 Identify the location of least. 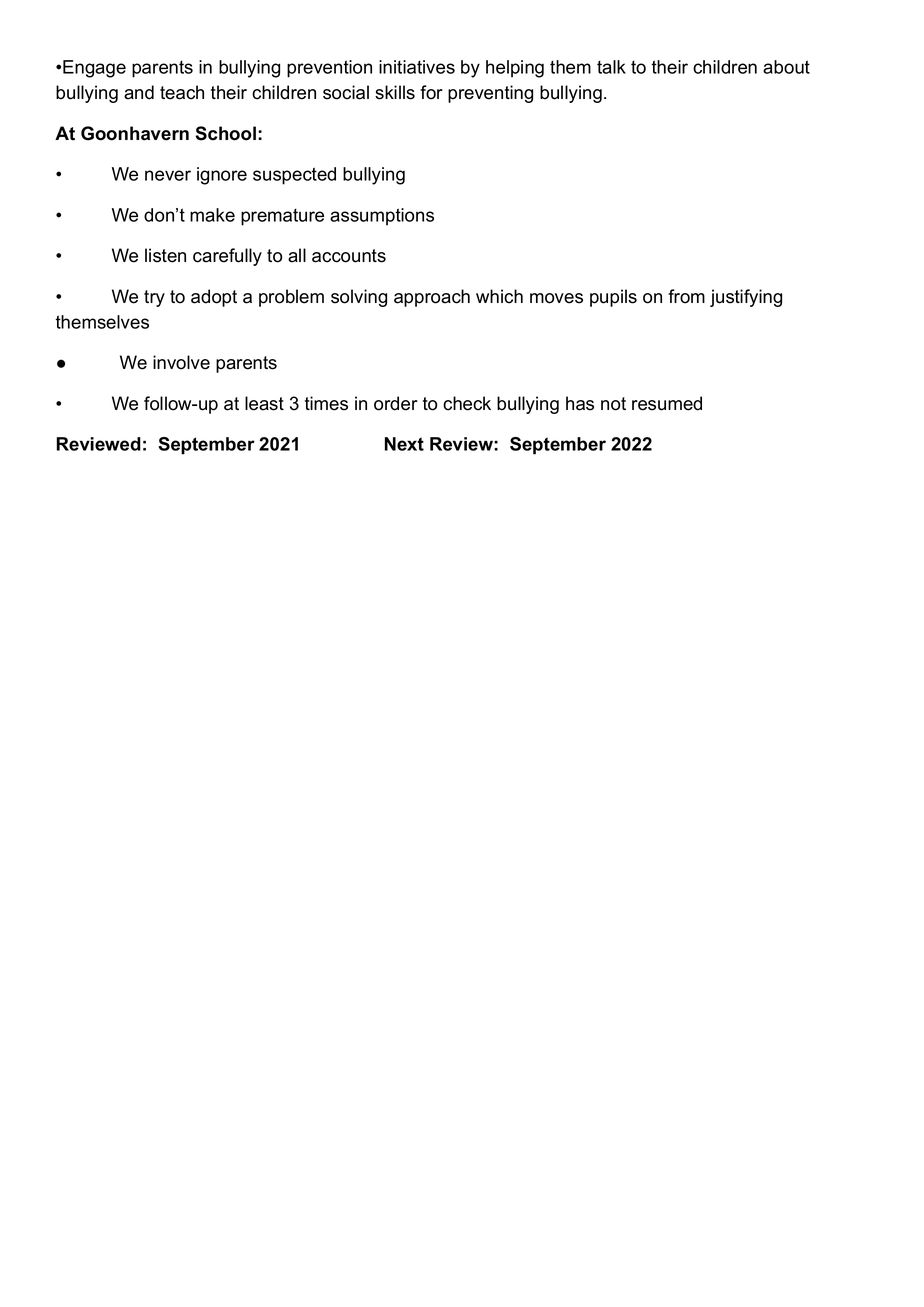
(264, 403).
